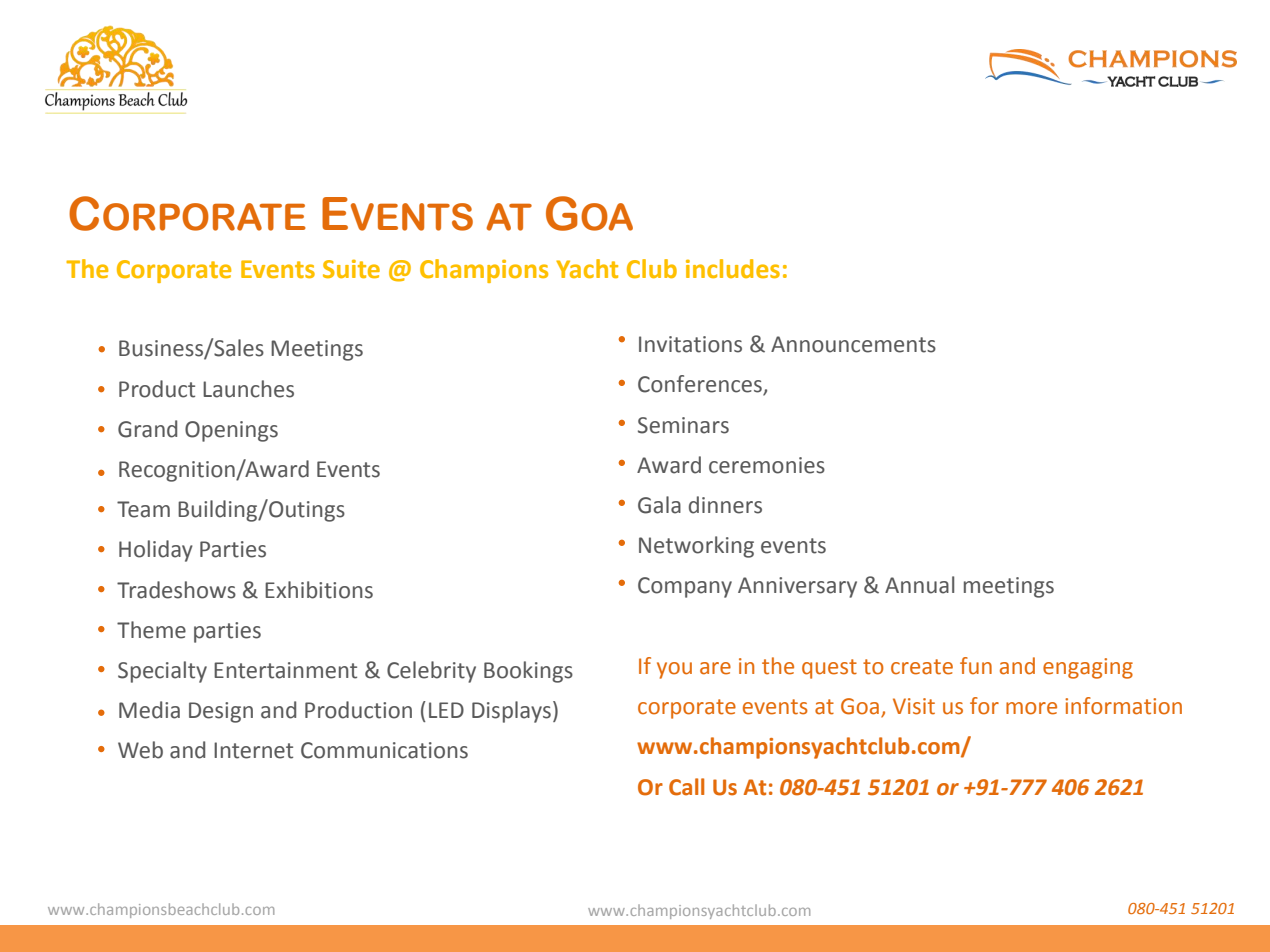 The width and height of the screenshot is (1270, 952). What do you see at coordinates (319, 590) in the screenshot?
I see `Exhibitions` at bounding box center [319, 590].
